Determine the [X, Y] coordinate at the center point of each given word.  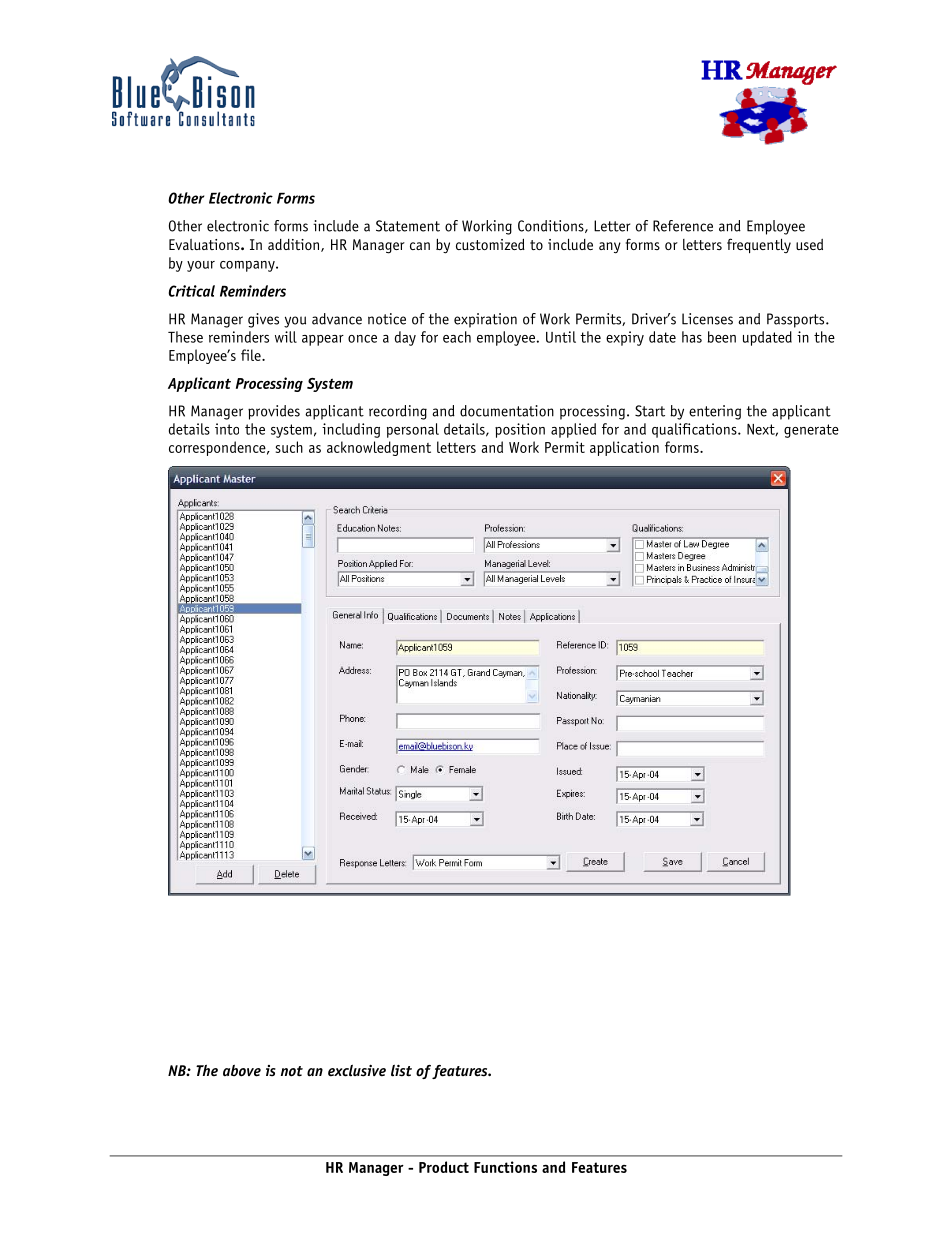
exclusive [357, 1071]
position [520, 430]
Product [444, 1167]
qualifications [695, 430]
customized [490, 244]
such [289, 447]
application [624, 448]
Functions [505, 1167]
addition [295, 245]
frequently [759, 245]
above [242, 1071]
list [401, 1070]
